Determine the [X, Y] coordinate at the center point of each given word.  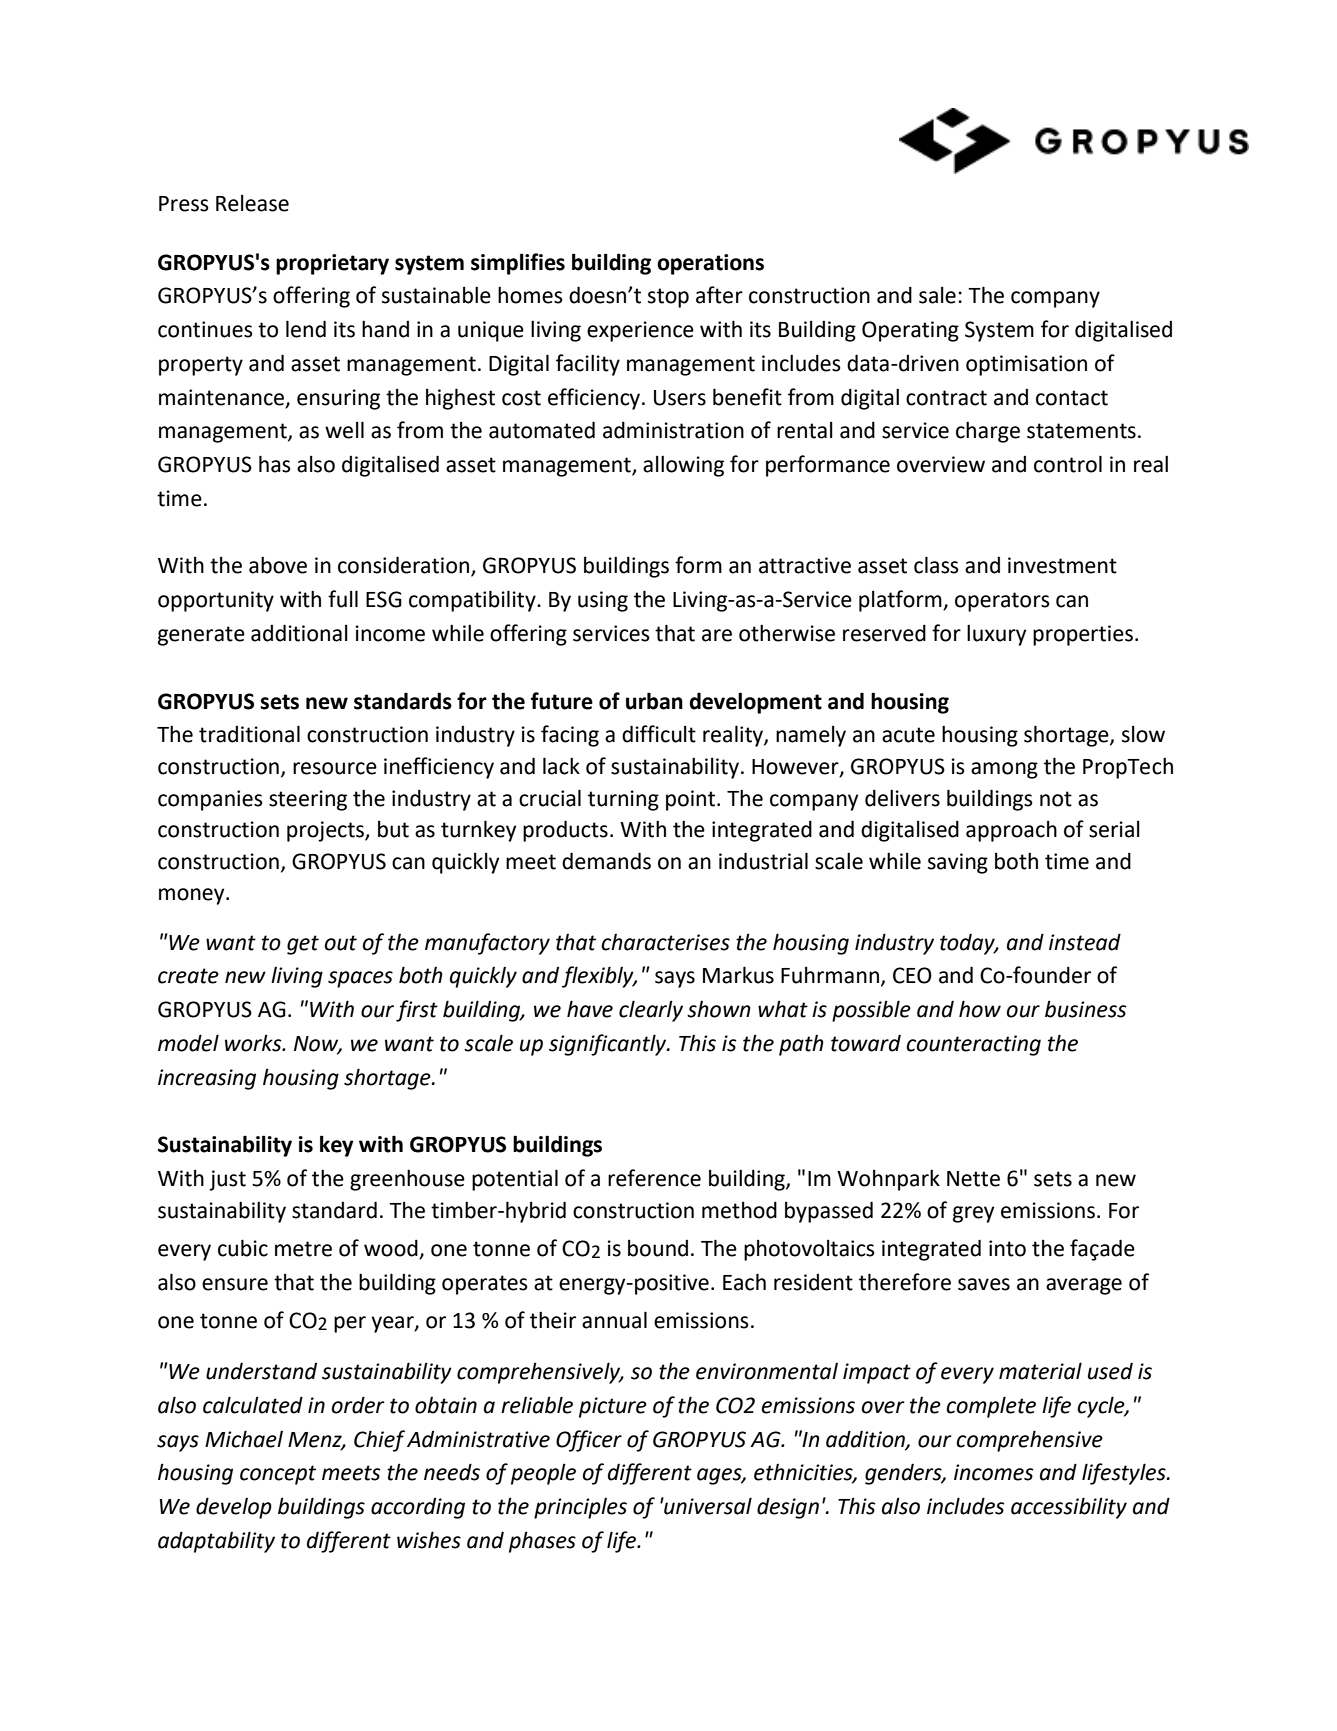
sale [937, 295]
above [278, 565]
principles [580, 1508]
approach [1011, 831]
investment [1062, 565]
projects [326, 831]
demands [606, 861]
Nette [973, 1179]
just [227, 1180]
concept [278, 1475]
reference [654, 1178]
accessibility [1069, 1508]
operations [710, 264]
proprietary [332, 264]
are [717, 635]
